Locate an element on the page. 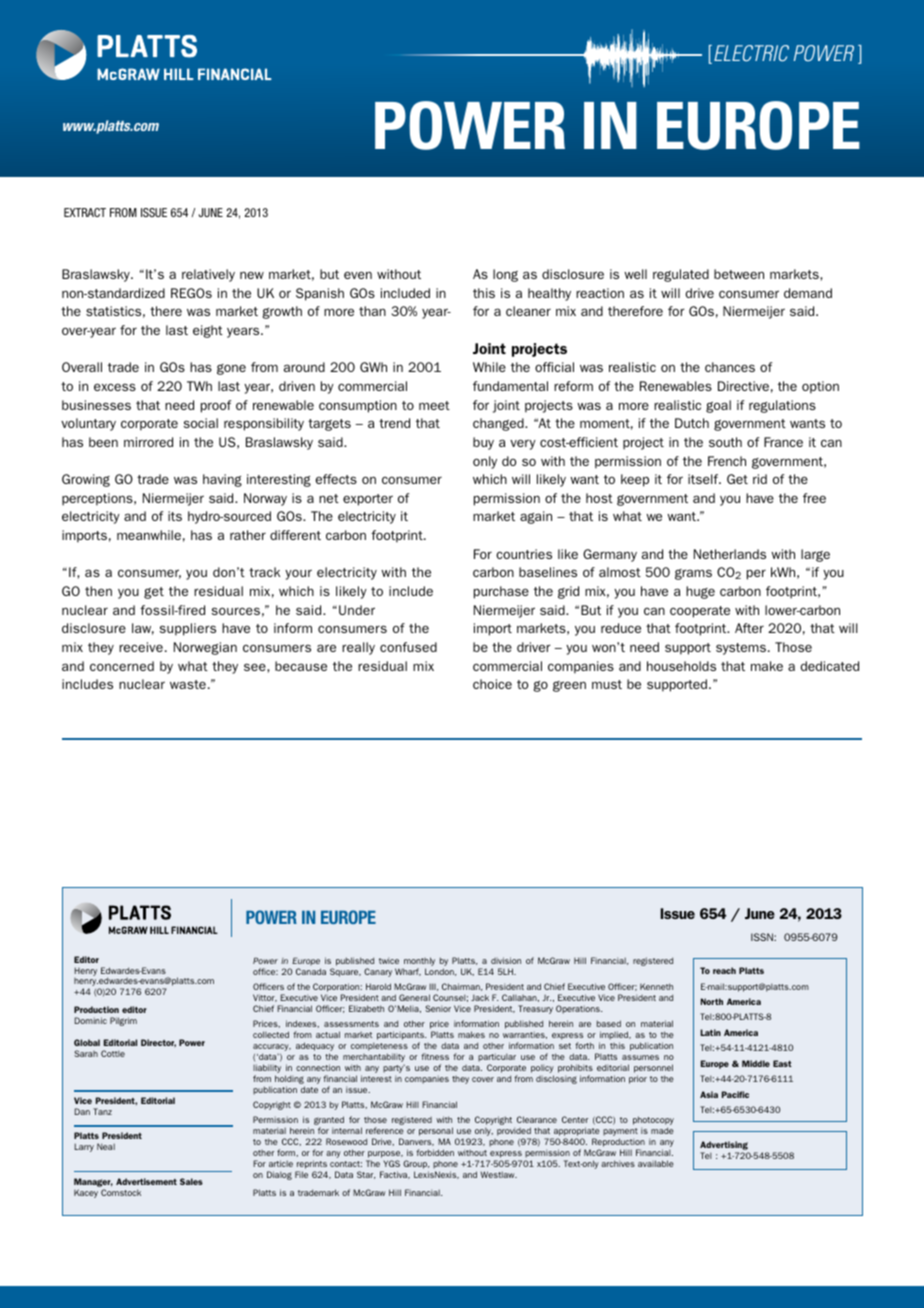  choice is located at coordinates (492, 684).
